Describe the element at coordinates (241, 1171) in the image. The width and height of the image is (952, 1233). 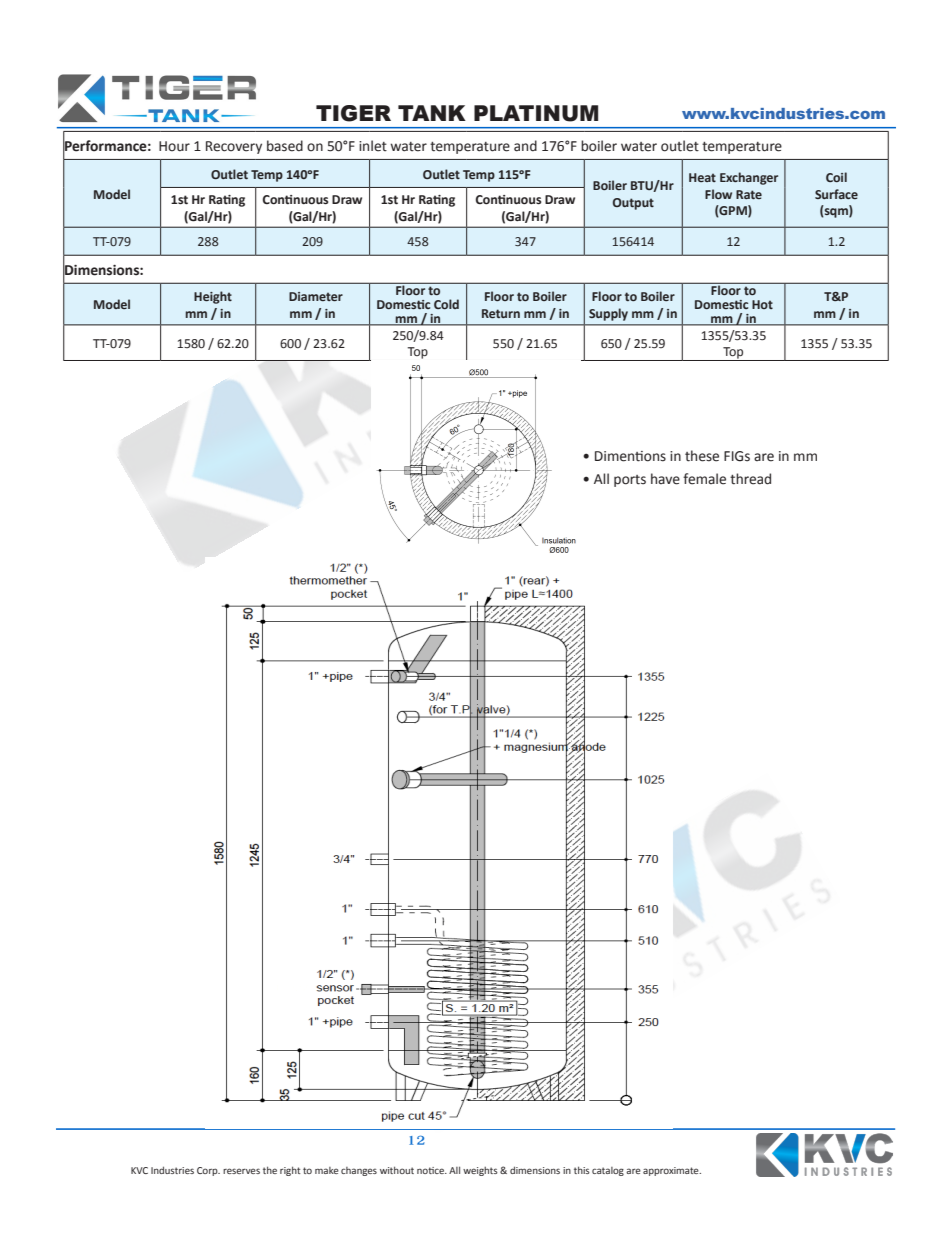
I see `reserves` at that location.
